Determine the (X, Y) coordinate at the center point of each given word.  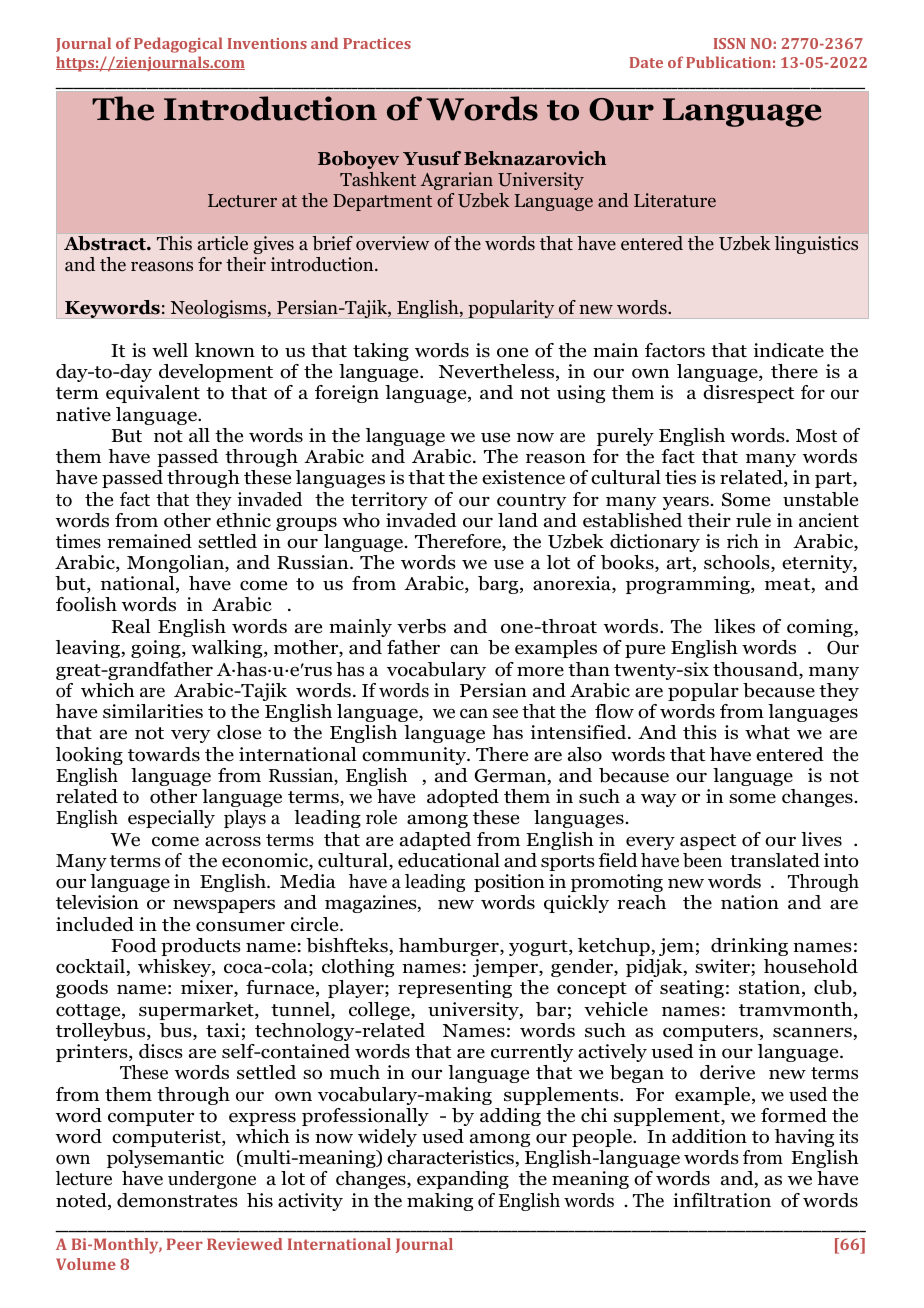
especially (171, 819)
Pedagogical (178, 45)
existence (523, 477)
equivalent (153, 394)
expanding (463, 1180)
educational (449, 860)
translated (775, 860)
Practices (377, 43)
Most (816, 436)
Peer (185, 1244)
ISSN (730, 43)
